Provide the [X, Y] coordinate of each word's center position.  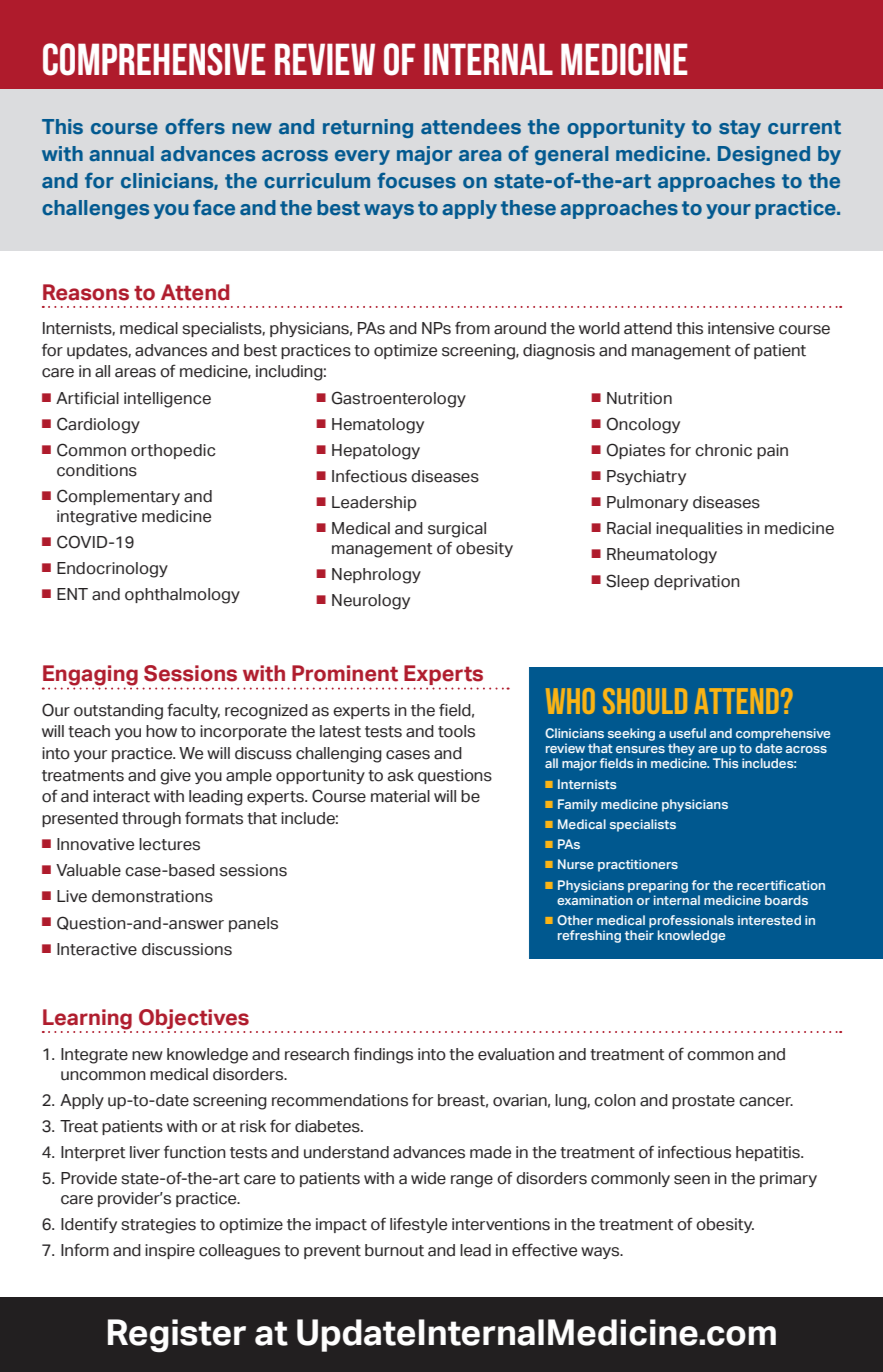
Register [177, 1336]
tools [456, 731]
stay [740, 129]
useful [687, 733]
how [161, 731]
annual [121, 153]
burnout [394, 1250]
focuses [416, 181]
